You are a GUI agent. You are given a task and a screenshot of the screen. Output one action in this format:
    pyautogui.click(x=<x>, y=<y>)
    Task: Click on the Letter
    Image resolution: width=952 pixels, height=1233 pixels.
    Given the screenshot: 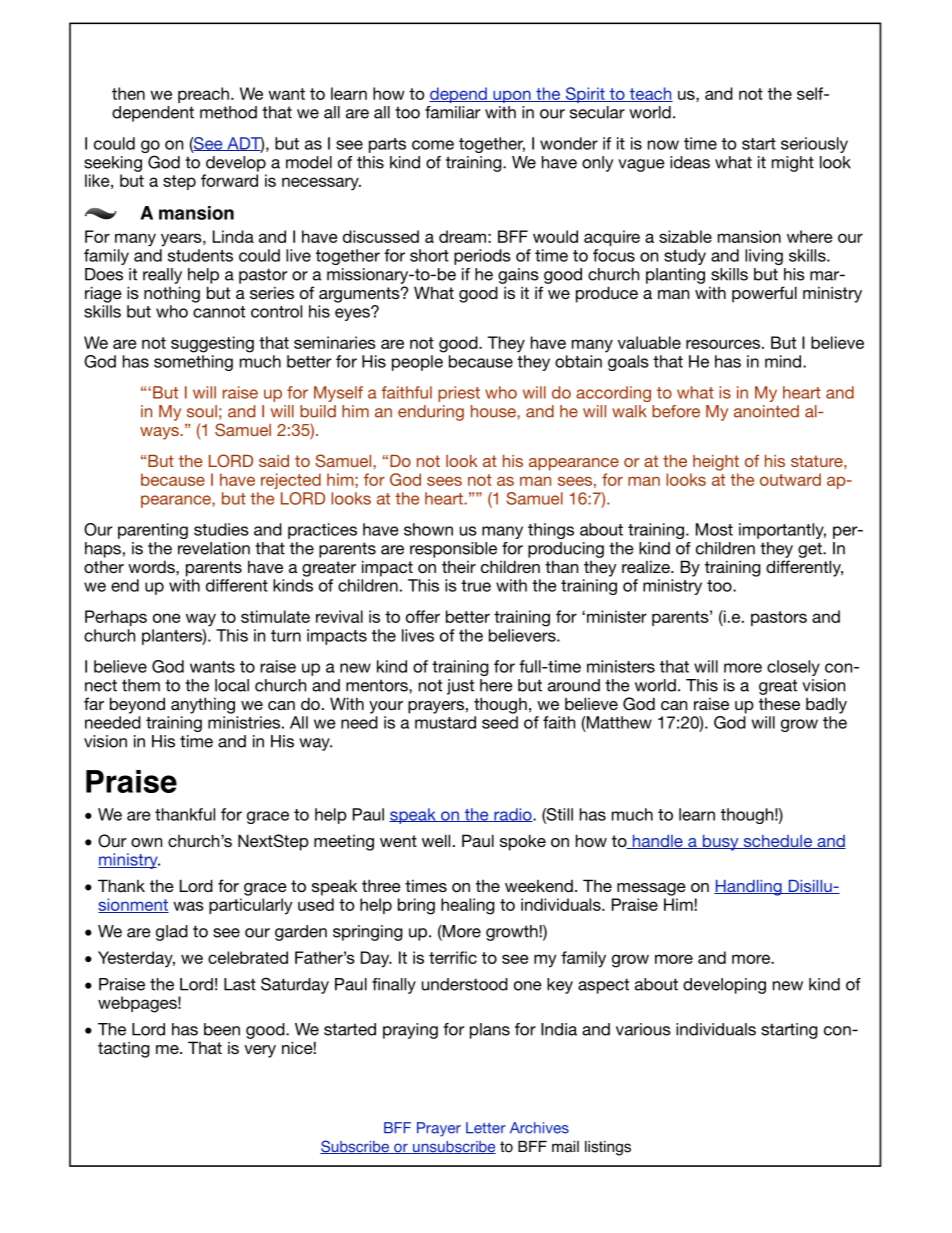 What is the action you would take?
    pyautogui.click(x=486, y=1128)
